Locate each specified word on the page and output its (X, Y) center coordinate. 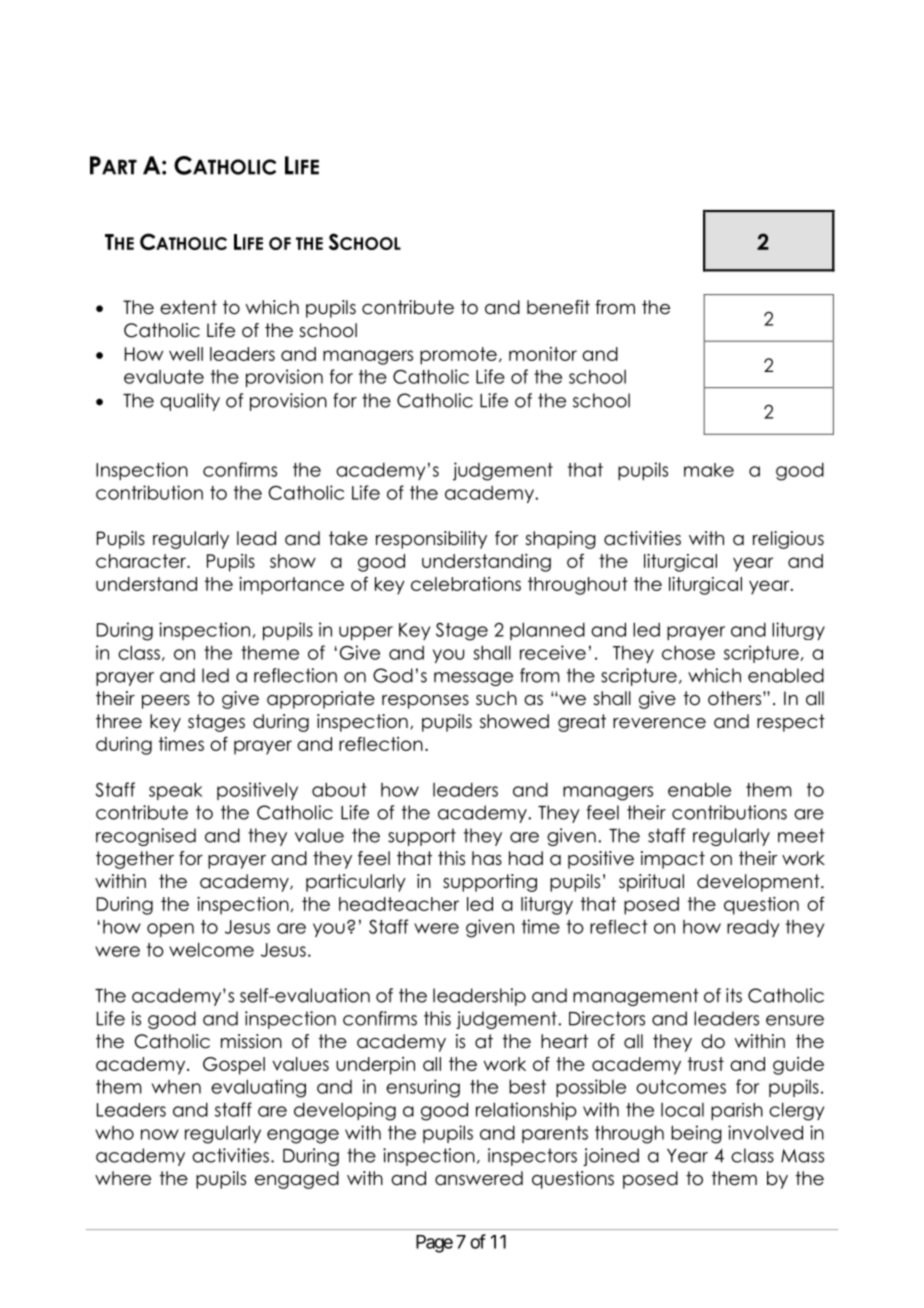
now (160, 1134)
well (186, 354)
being (696, 1134)
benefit (558, 307)
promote (458, 356)
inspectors (532, 1157)
